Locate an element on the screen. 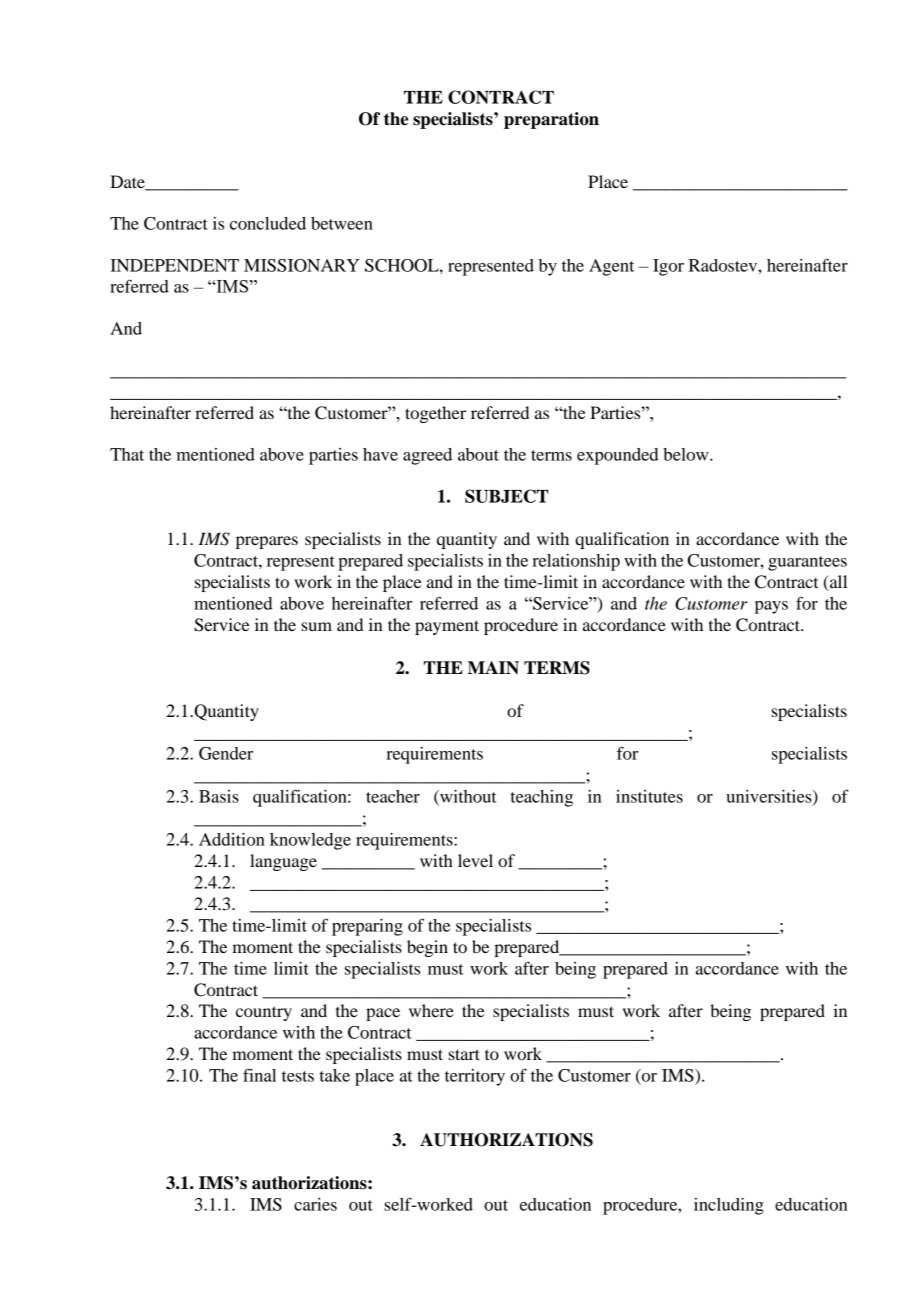  universities is located at coordinates (770, 797).
